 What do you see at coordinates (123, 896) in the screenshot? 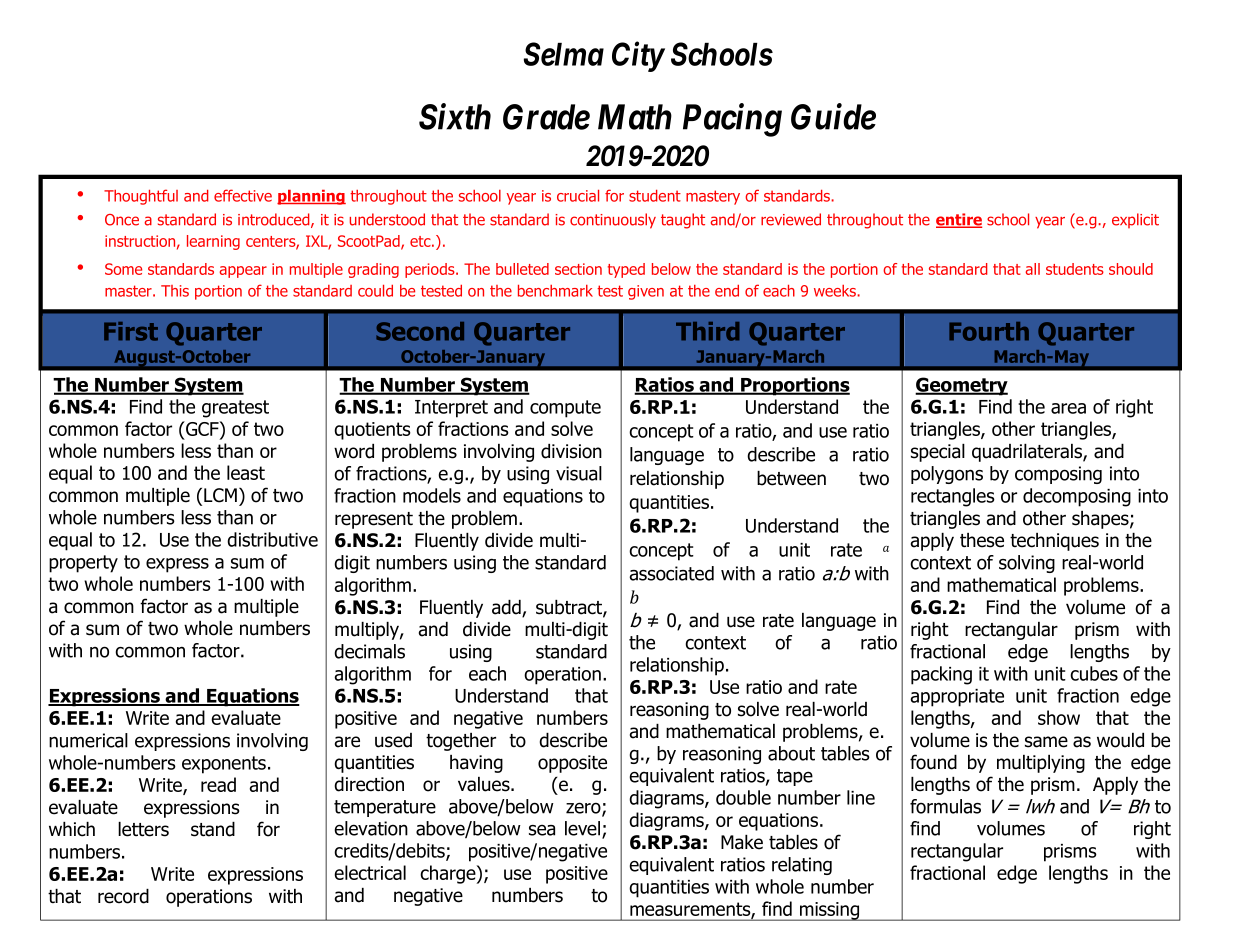
I see `record` at bounding box center [123, 896].
